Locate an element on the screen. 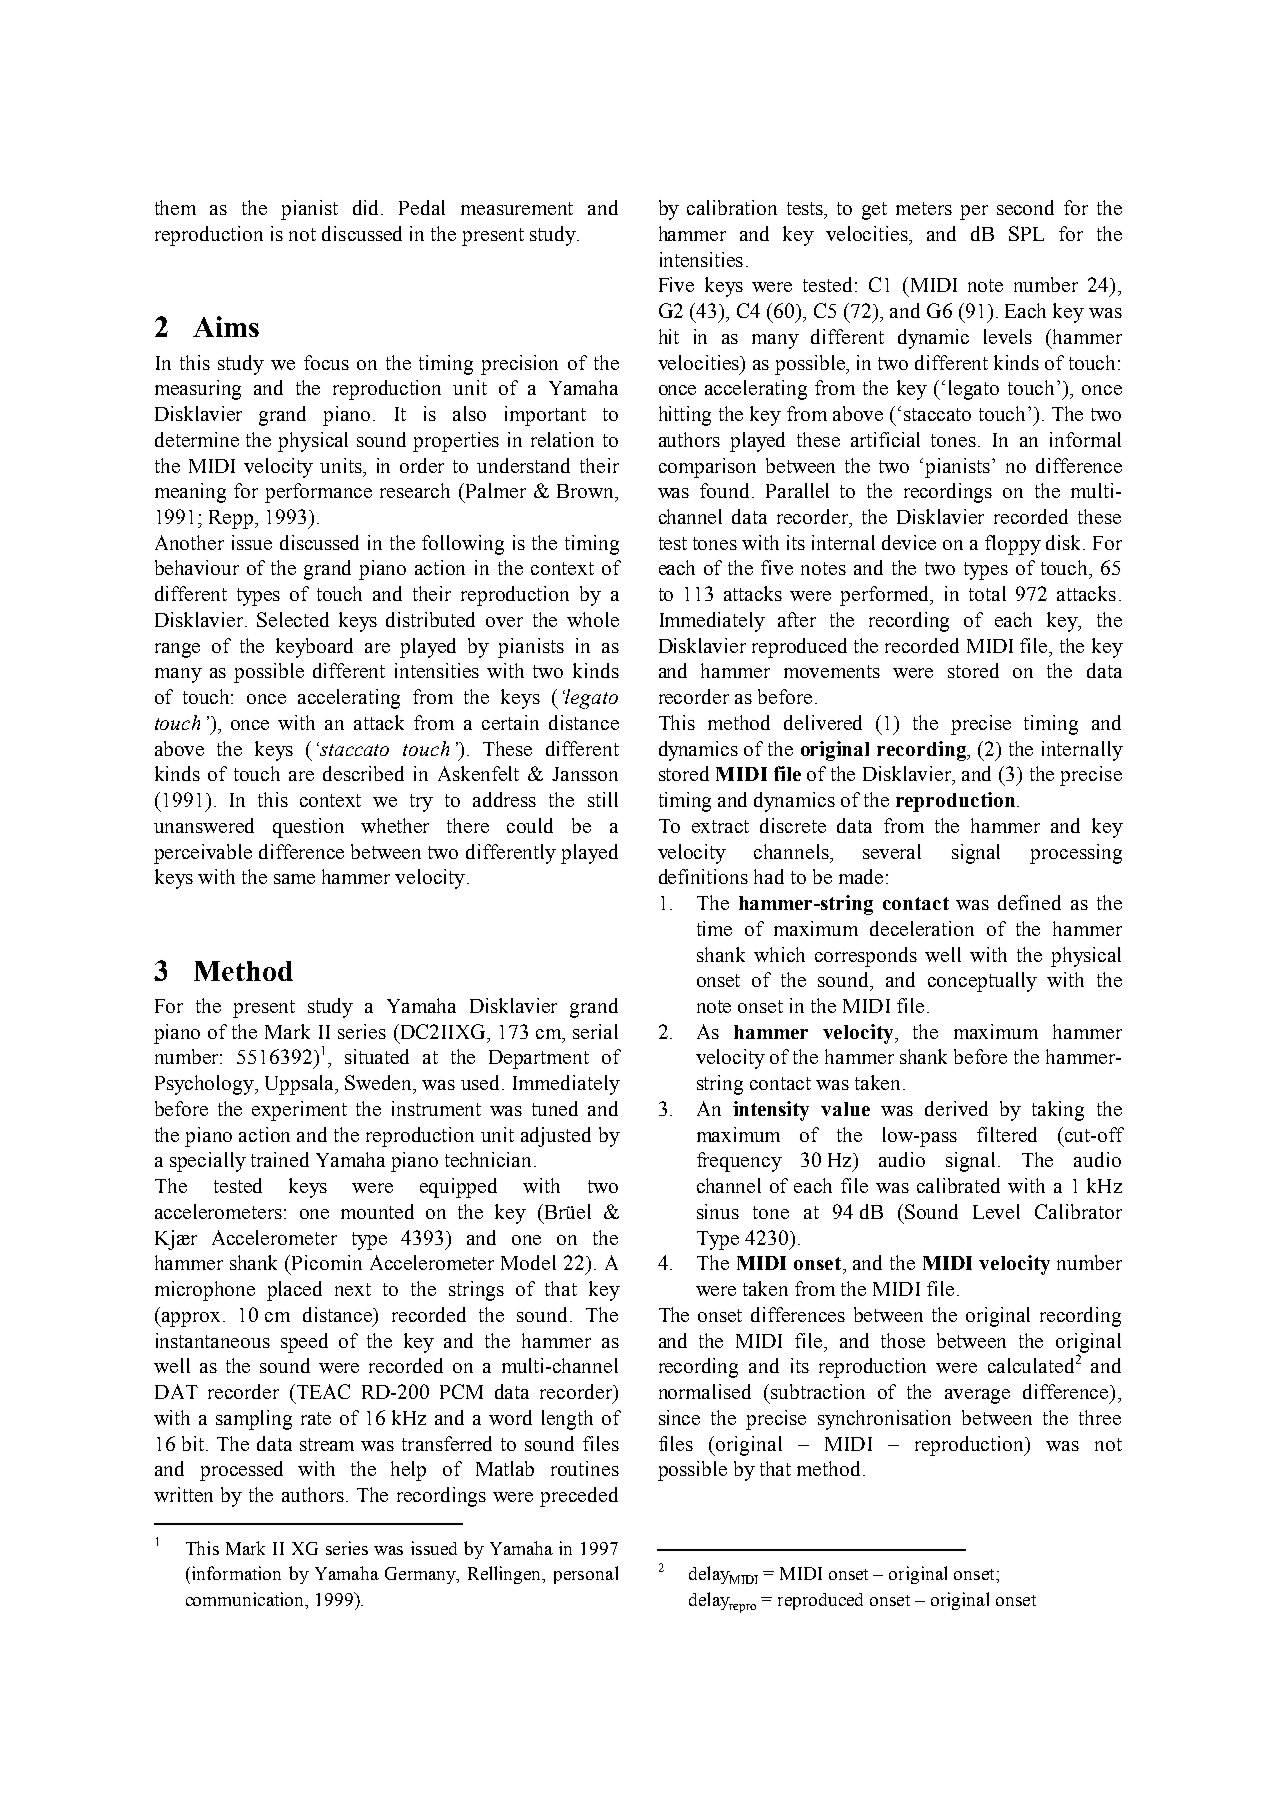 This screenshot has height=1806, width=1276. SPL is located at coordinates (1026, 233).
